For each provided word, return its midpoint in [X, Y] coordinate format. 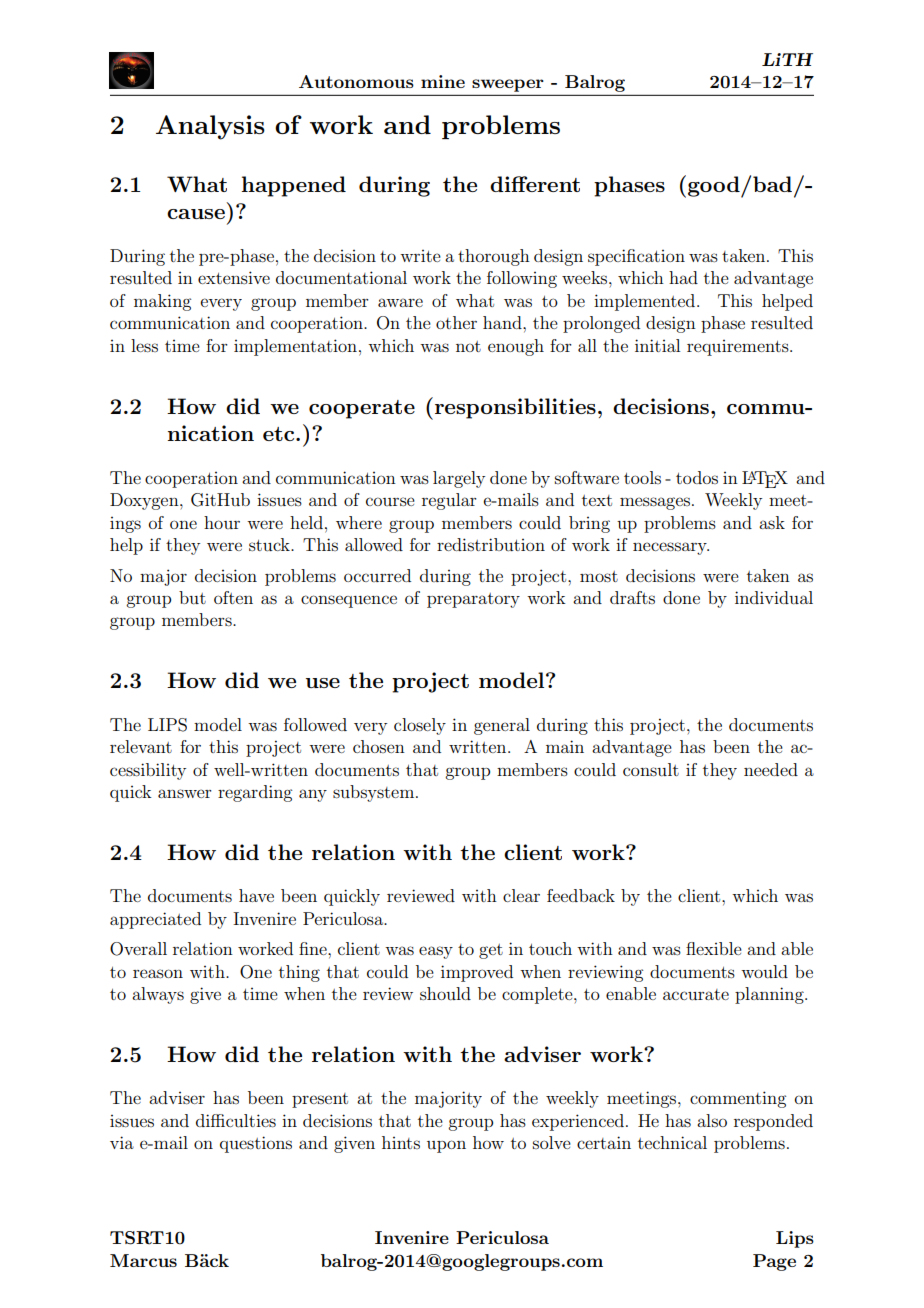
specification [636, 257]
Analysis [210, 127]
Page [774, 1262]
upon [446, 1146]
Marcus [143, 1260]
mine [443, 81]
